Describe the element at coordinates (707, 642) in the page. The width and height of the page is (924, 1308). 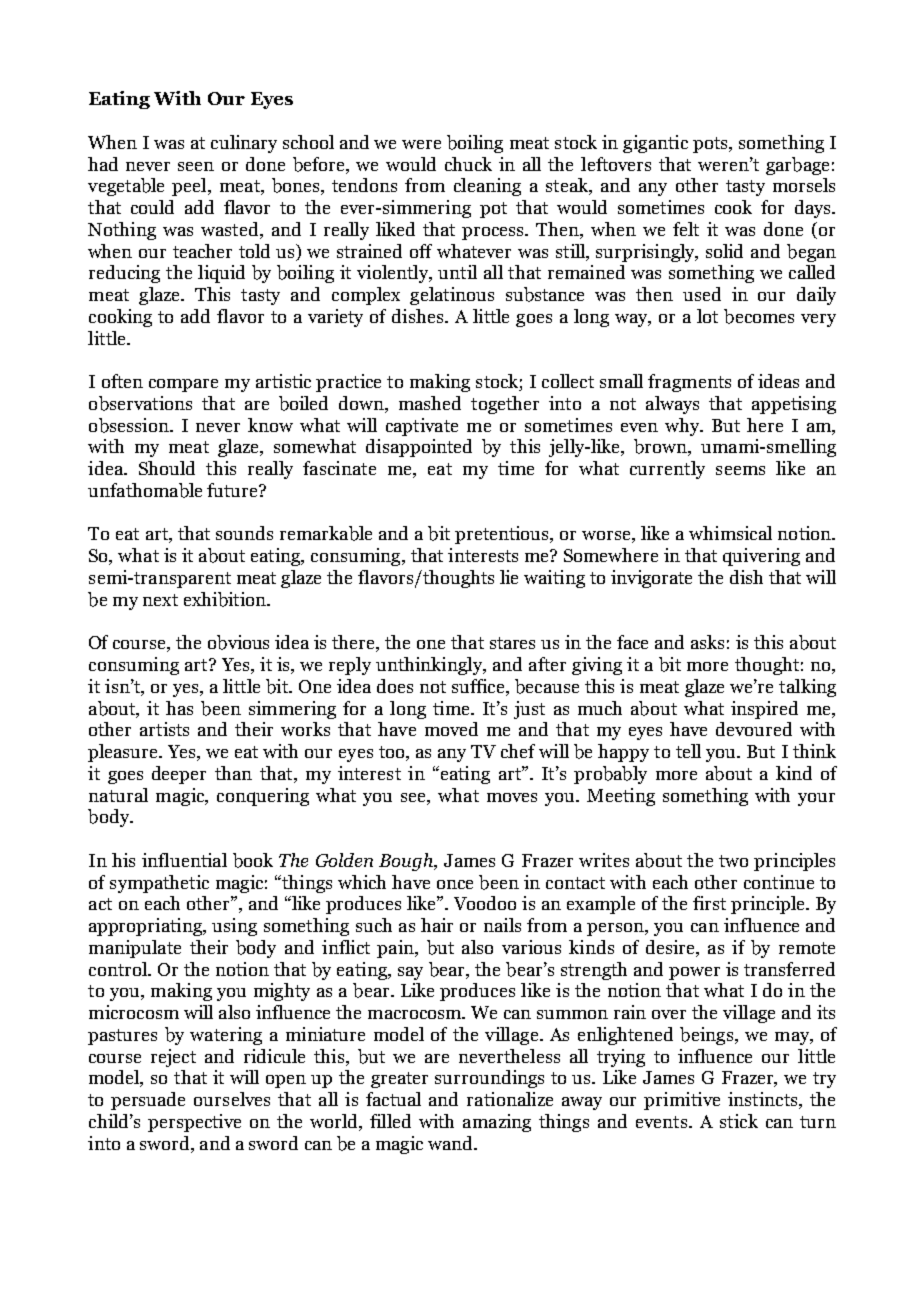
I see `asks` at that location.
